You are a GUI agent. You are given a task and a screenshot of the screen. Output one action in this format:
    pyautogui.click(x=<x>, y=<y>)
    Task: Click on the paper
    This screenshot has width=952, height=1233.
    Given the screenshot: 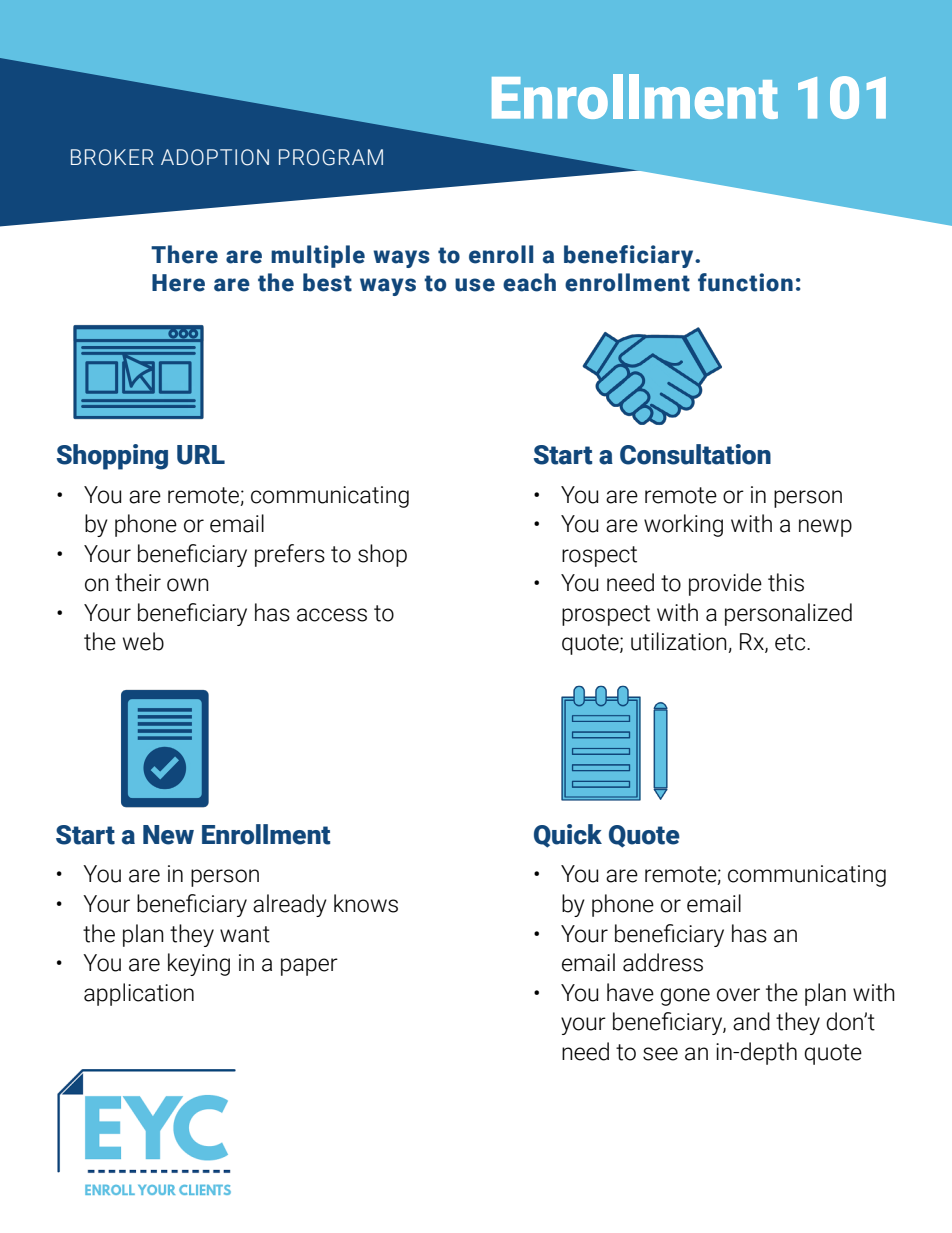 What is the action you would take?
    pyautogui.click(x=309, y=967)
